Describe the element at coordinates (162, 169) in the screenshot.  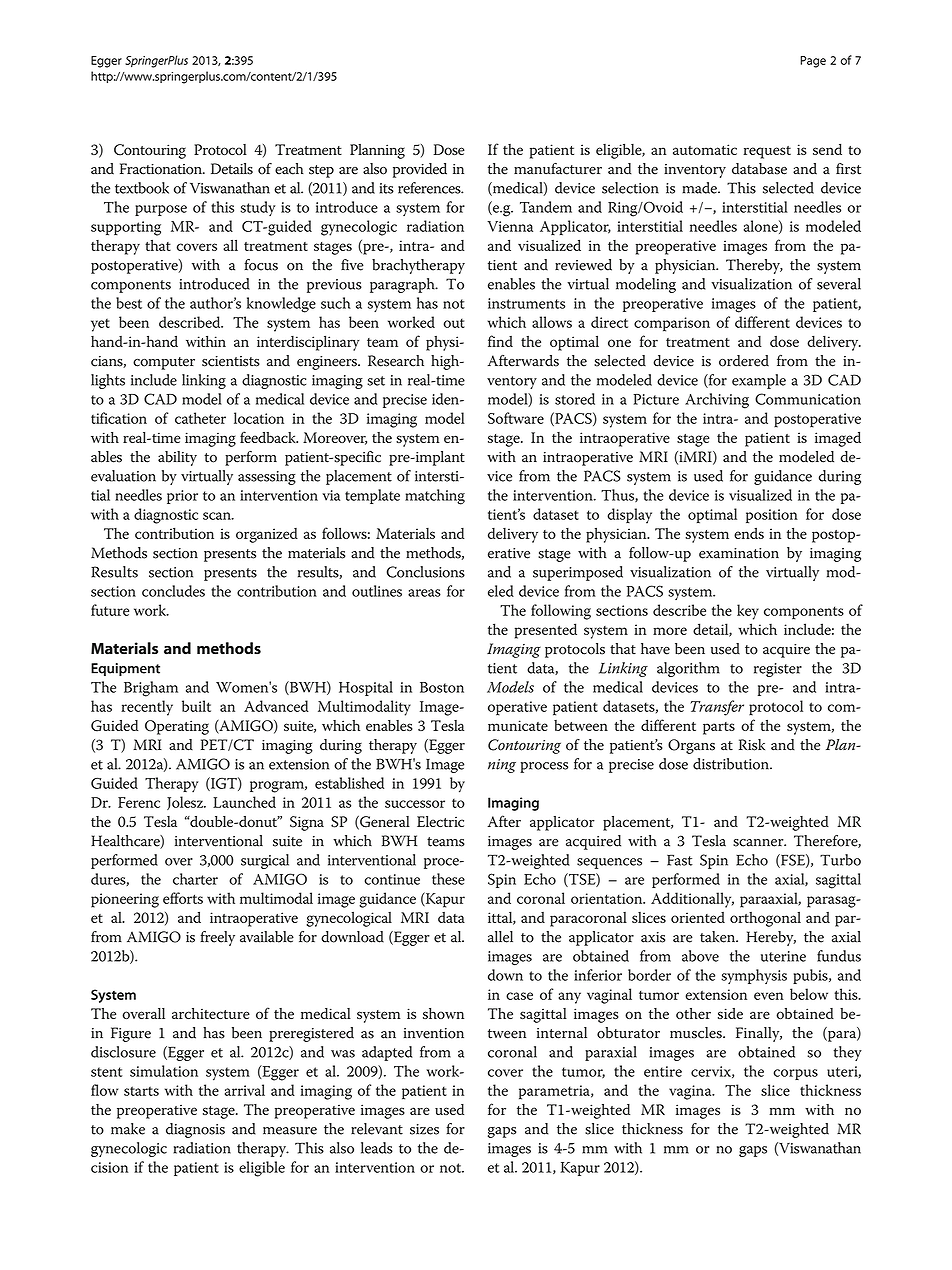
I see `Fractionation` at that location.
